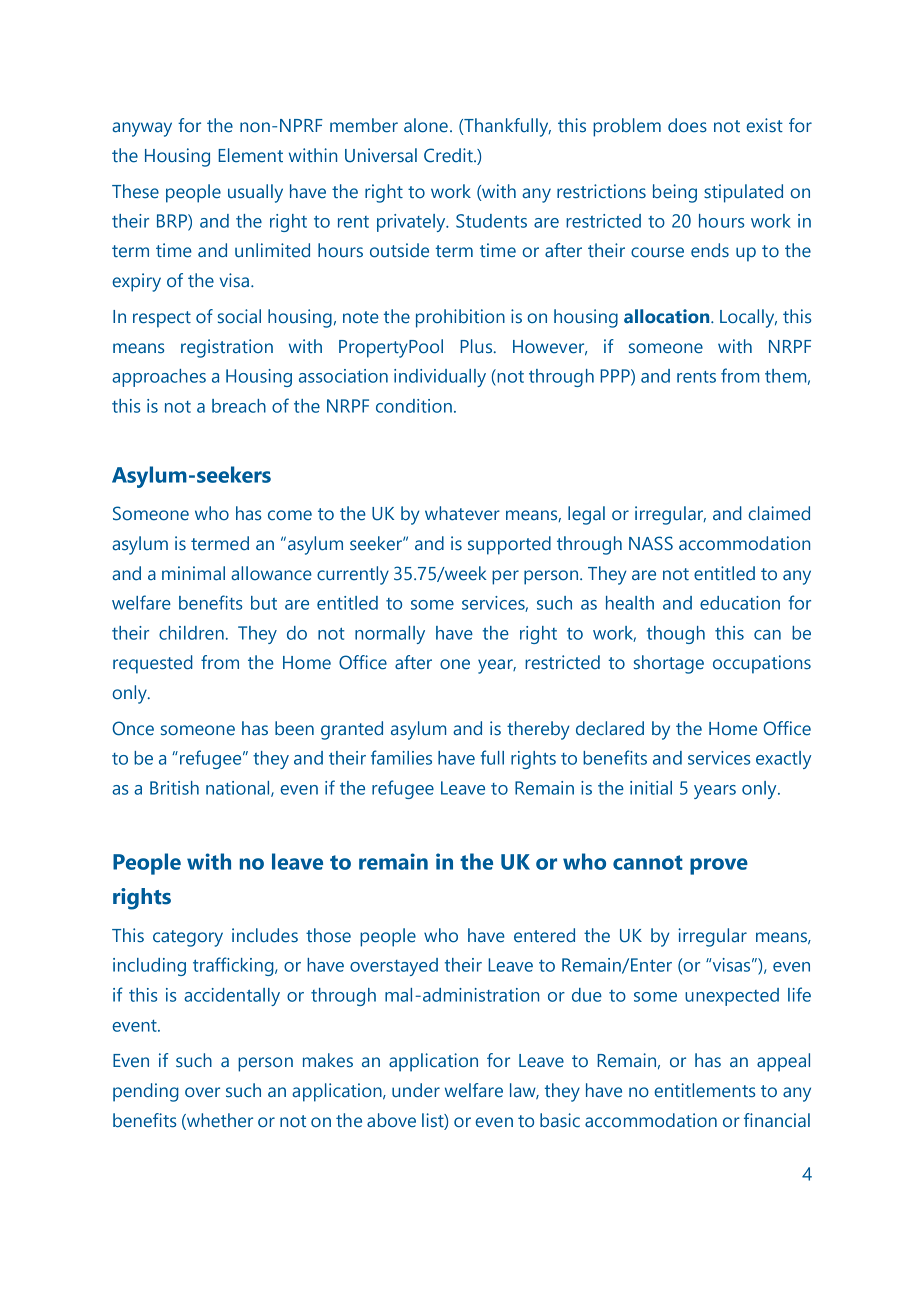 This screenshot has width=924, height=1308. I want to click on education, so click(740, 603).
